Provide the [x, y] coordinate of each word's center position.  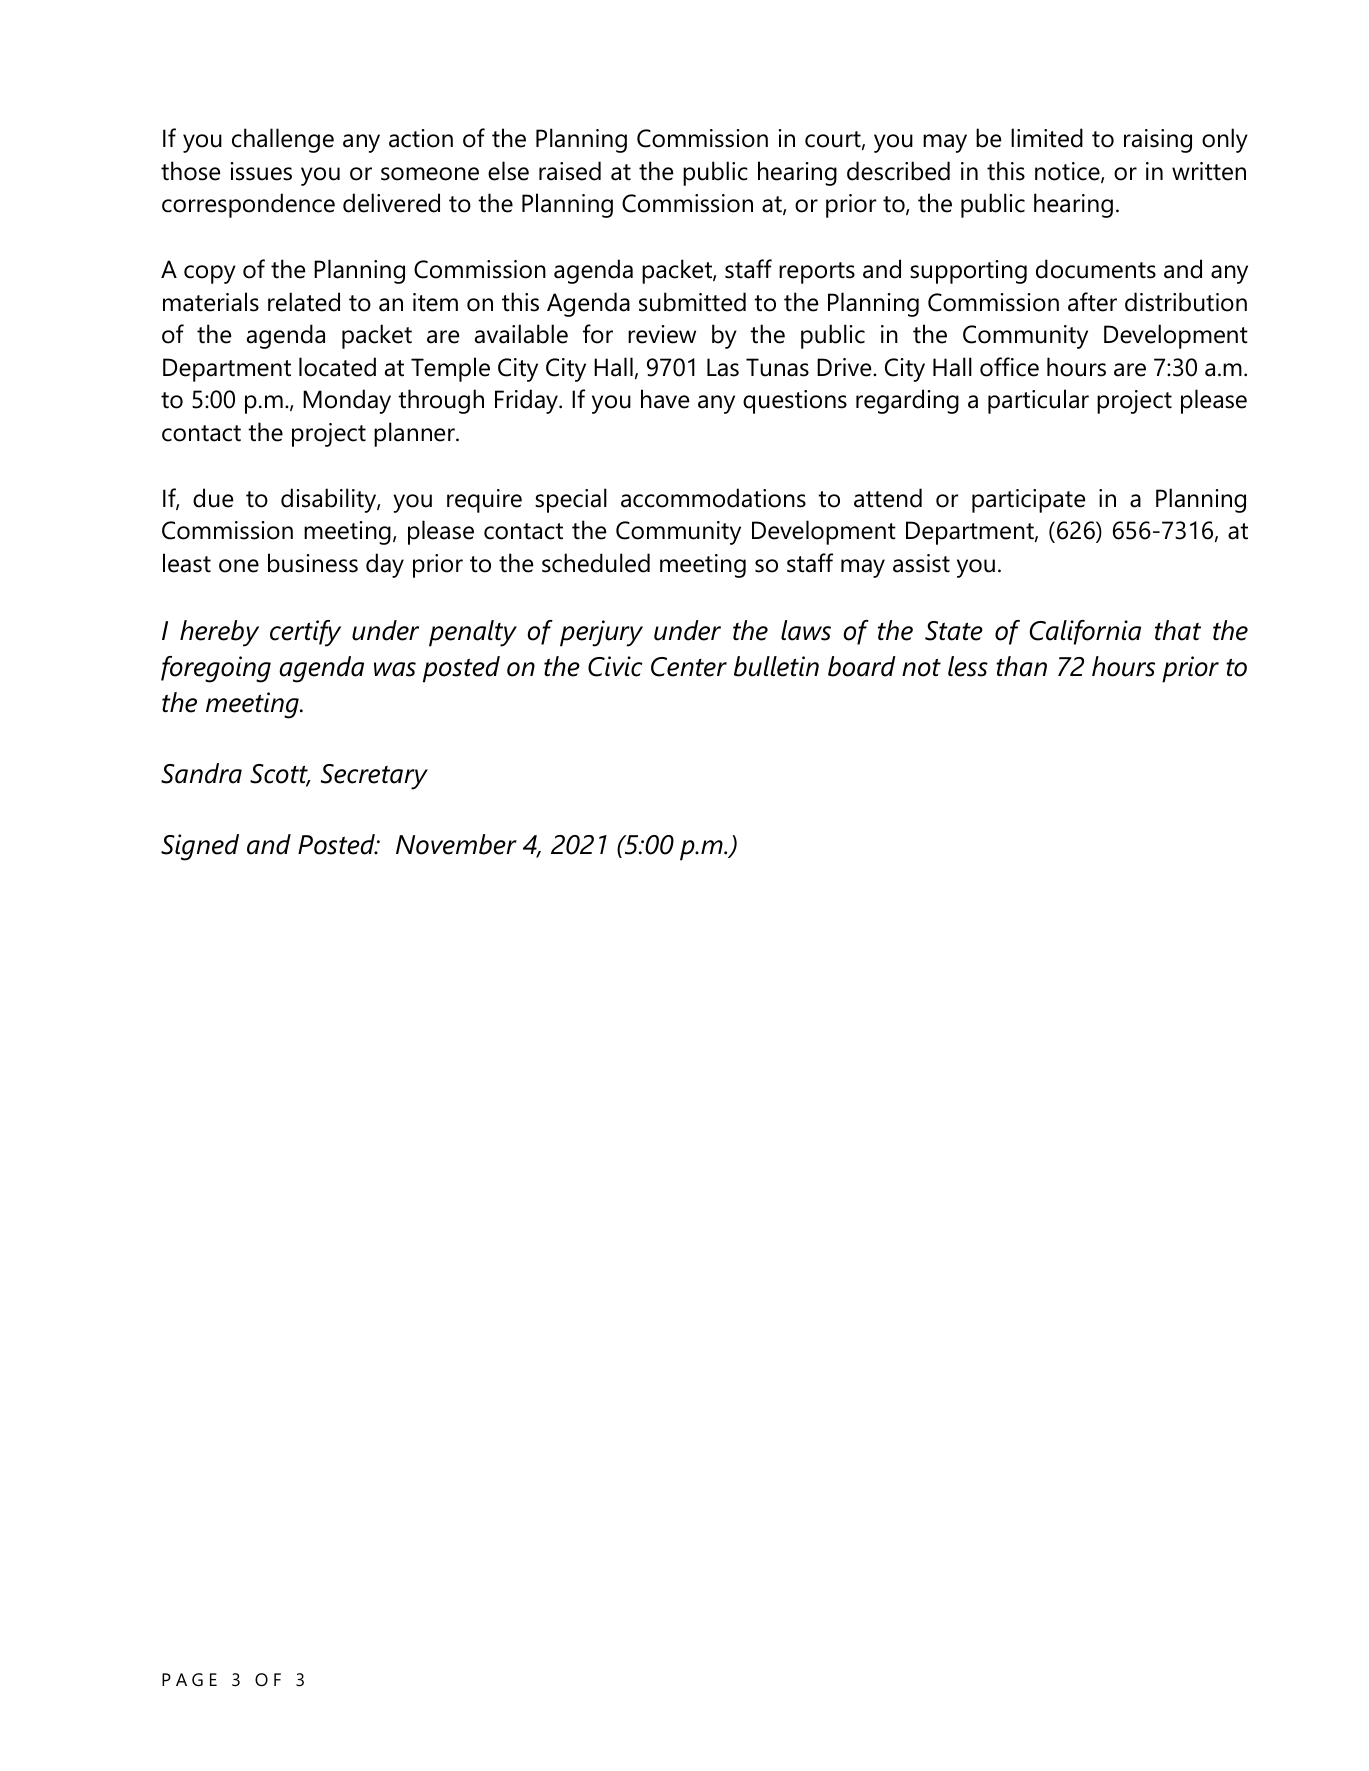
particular [1038, 401]
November [456, 844]
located [337, 367]
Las [723, 367]
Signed [200, 847]
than [1021, 666]
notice [1068, 172]
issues [261, 171]
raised [570, 171]
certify [305, 633]
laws [806, 630]
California [1085, 632]
